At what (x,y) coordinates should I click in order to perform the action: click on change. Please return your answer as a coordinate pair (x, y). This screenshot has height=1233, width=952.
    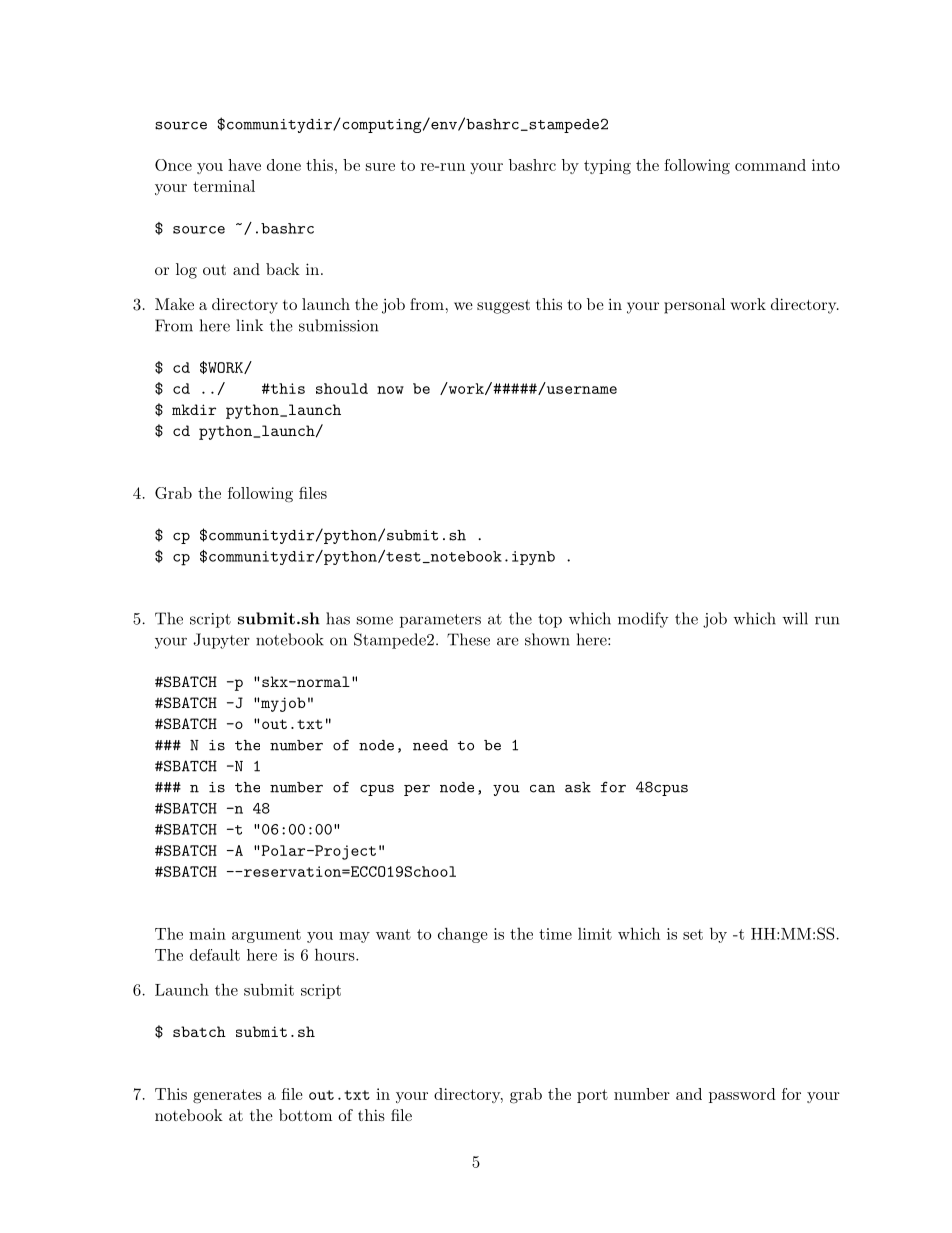
    Looking at the image, I should click on (462, 935).
